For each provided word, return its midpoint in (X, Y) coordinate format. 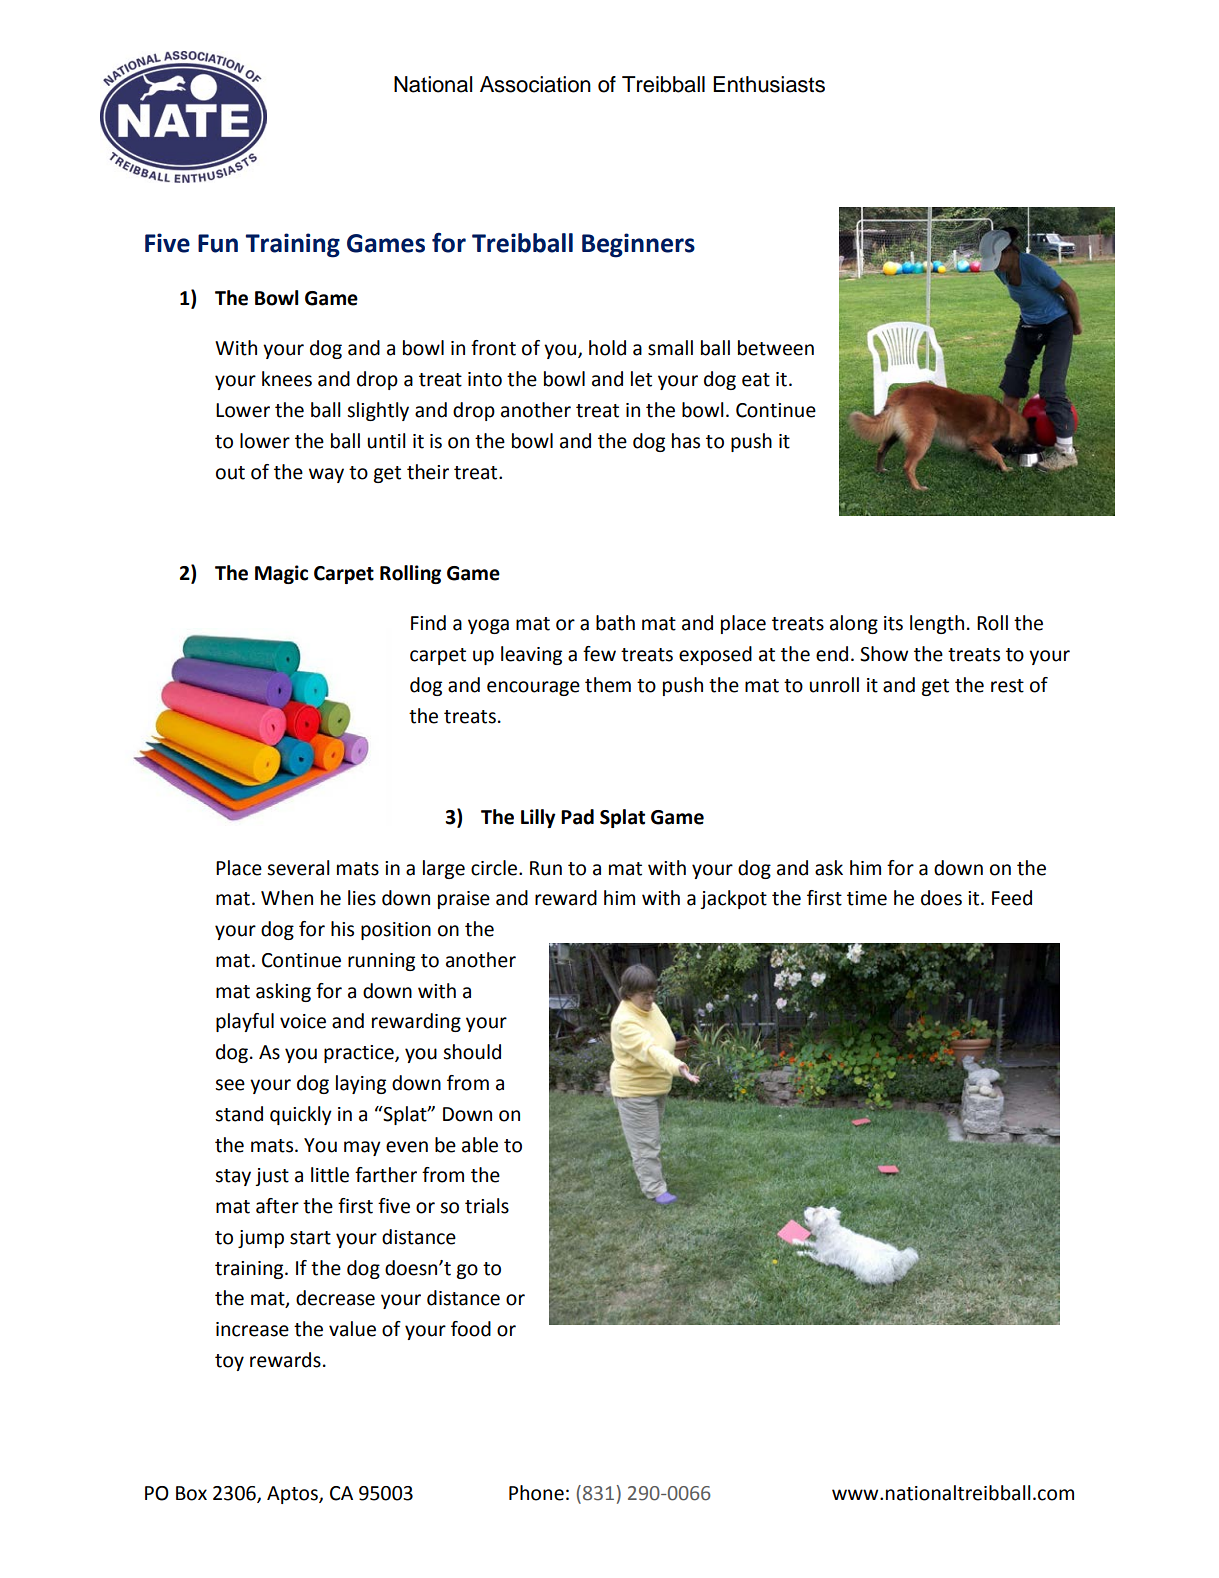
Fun (218, 243)
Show (884, 654)
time (867, 898)
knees (287, 379)
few (599, 654)
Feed (1012, 898)
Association (535, 84)
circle (494, 868)
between (776, 348)
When (287, 898)
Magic (281, 574)
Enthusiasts (769, 84)
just (272, 1177)
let (641, 379)
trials (487, 1206)
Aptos (293, 1495)
